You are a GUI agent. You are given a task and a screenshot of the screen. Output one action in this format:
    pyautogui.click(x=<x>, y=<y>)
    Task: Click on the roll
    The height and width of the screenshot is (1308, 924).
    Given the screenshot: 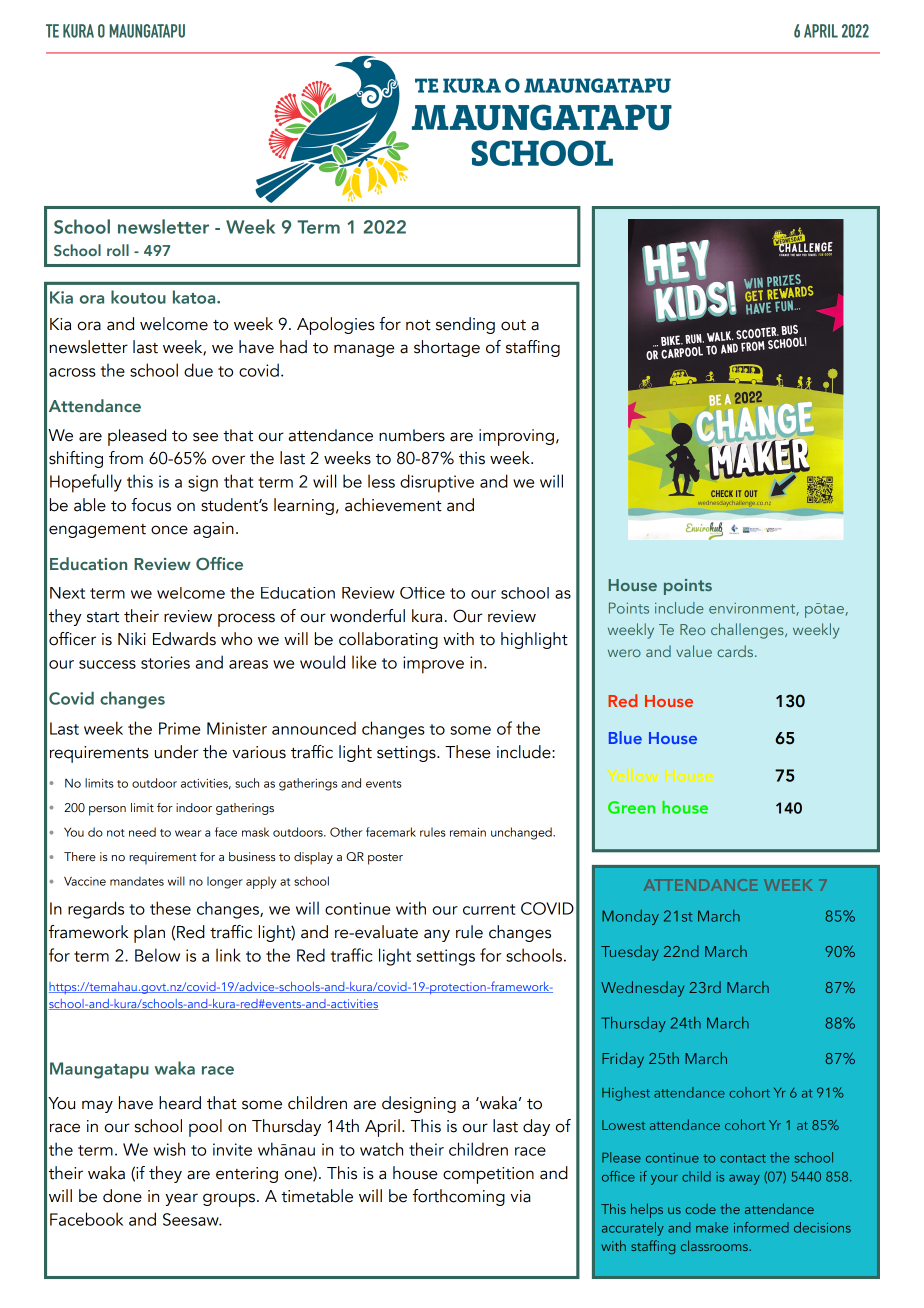 What is the action you would take?
    pyautogui.click(x=118, y=250)
